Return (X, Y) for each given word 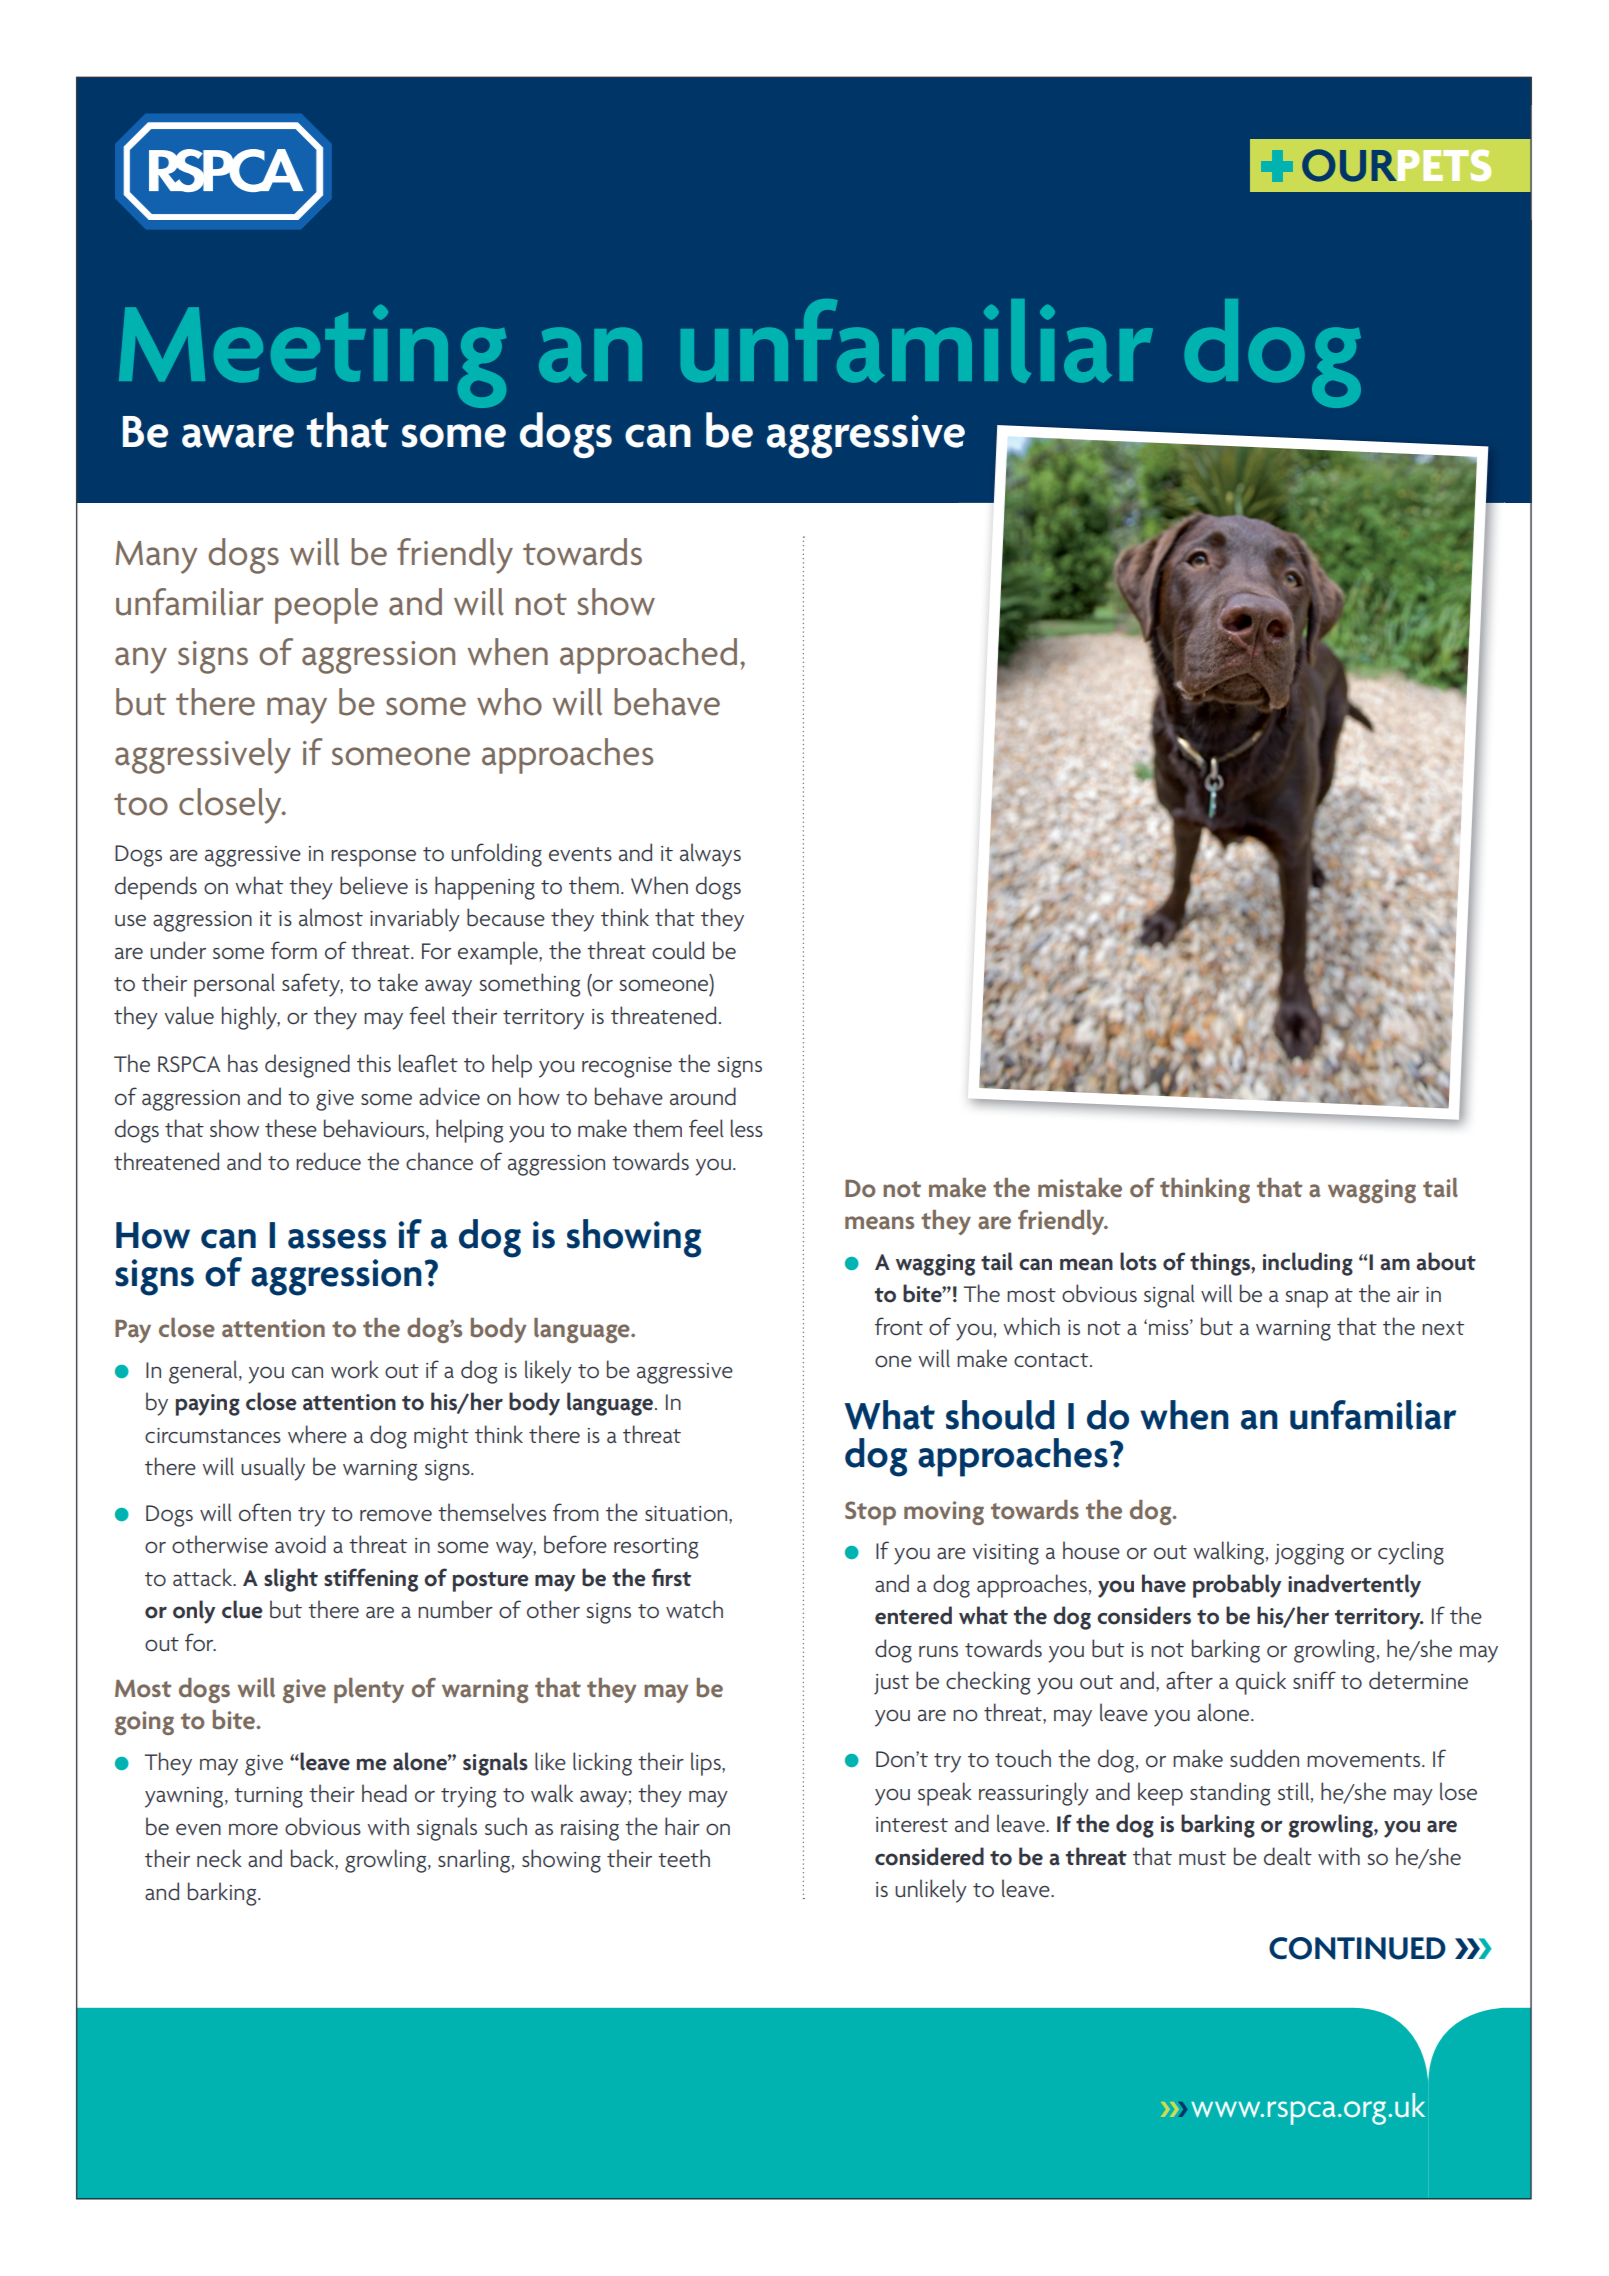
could (678, 950)
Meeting (312, 356)
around (703, 1096)
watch (694, 1609)
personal (234, 985)
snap (1306, 1299)
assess (337, 1239)
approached (648, 656)
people (326, 606)
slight (291, 1580)
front (899, 1326)
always (710, 855)
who (509, 702)
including (1308, 1264)
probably (1237, 1586)
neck (219, 1858)
